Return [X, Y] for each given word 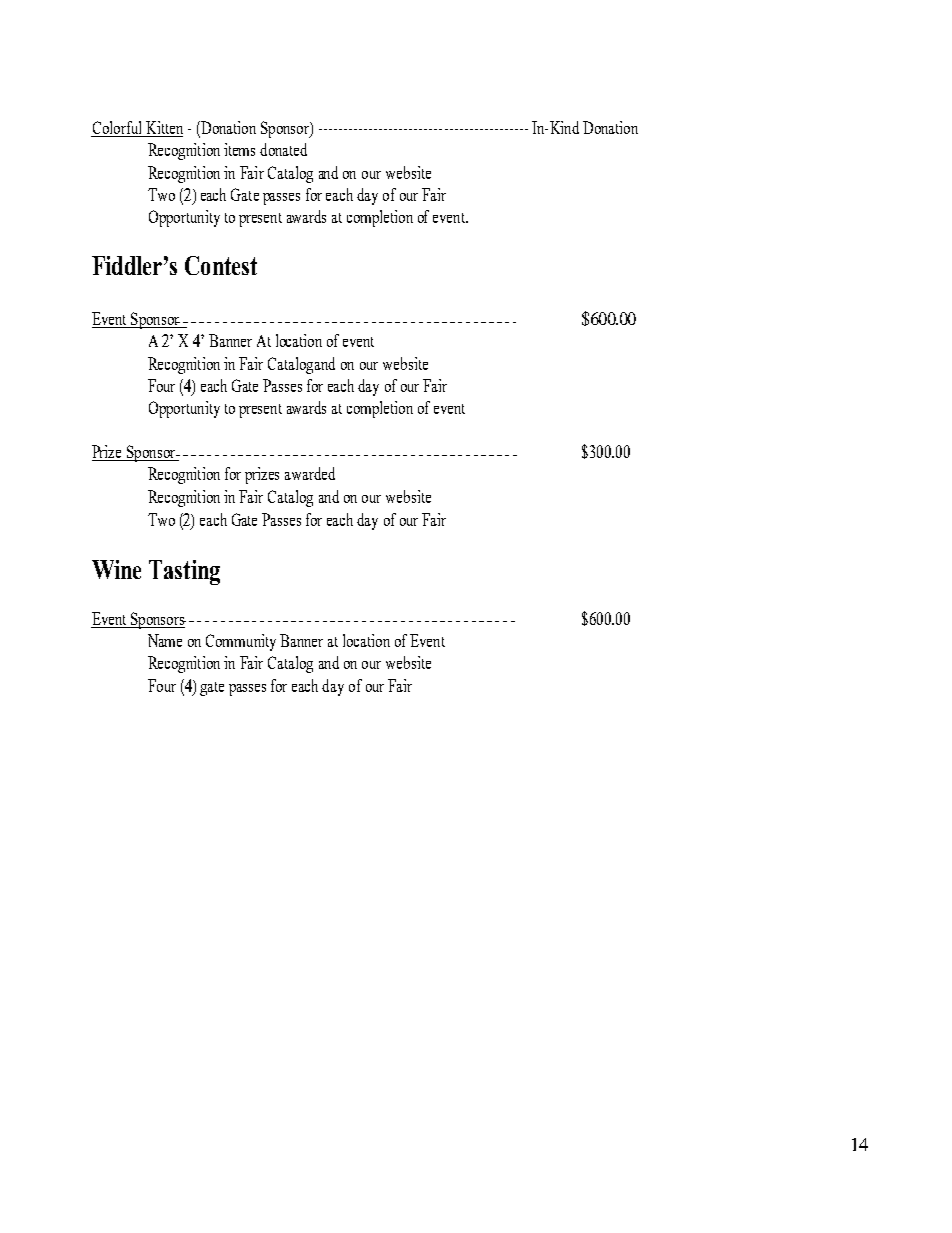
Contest [221, 265]
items [239, 149]
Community [241, 642]
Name [165, 640]
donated [283, 149]
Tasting [184, 572]
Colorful [117, 127]
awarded [310, 473]
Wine [116, 569]
